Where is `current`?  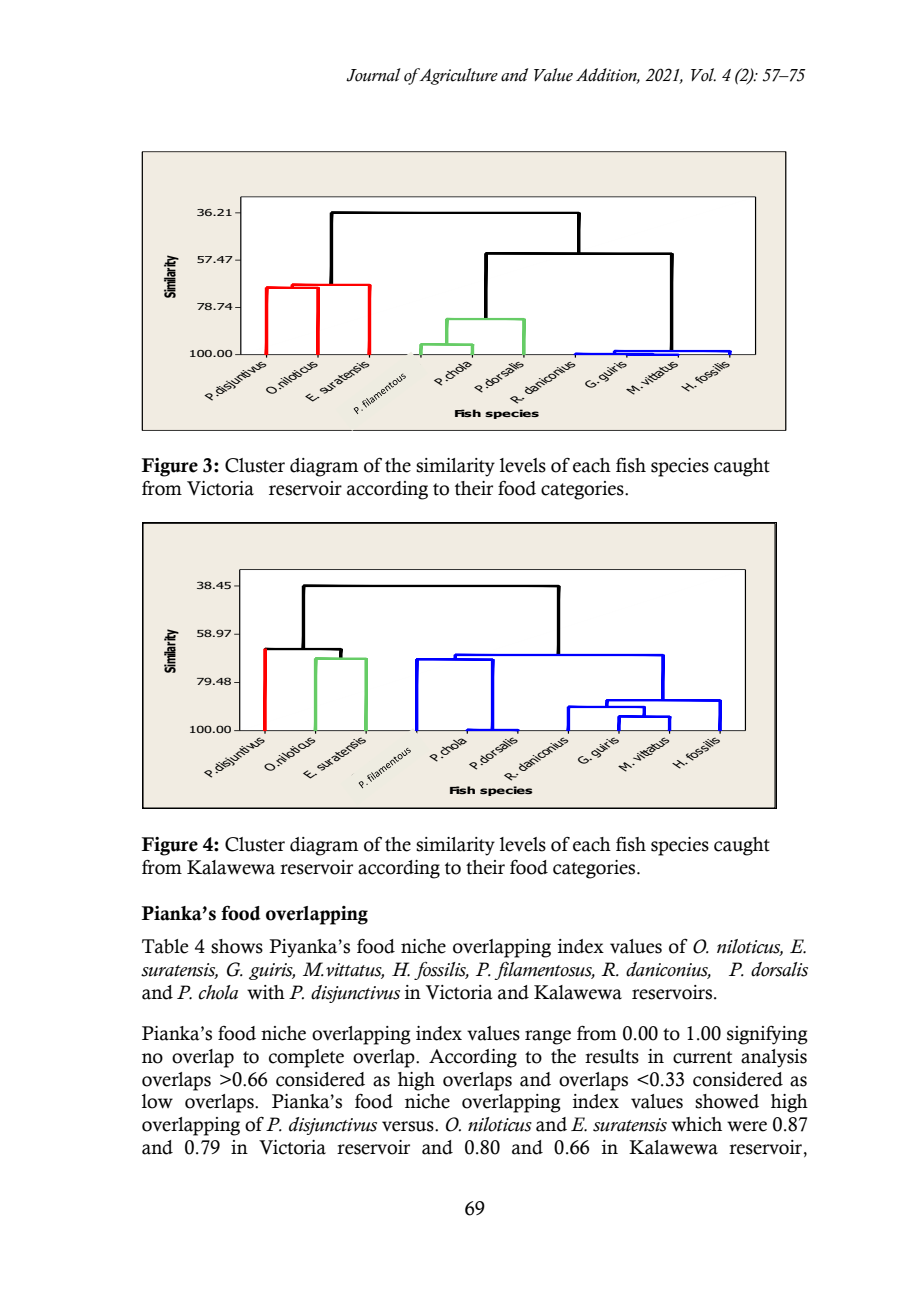
current is located at coordinates (702, 1057).
